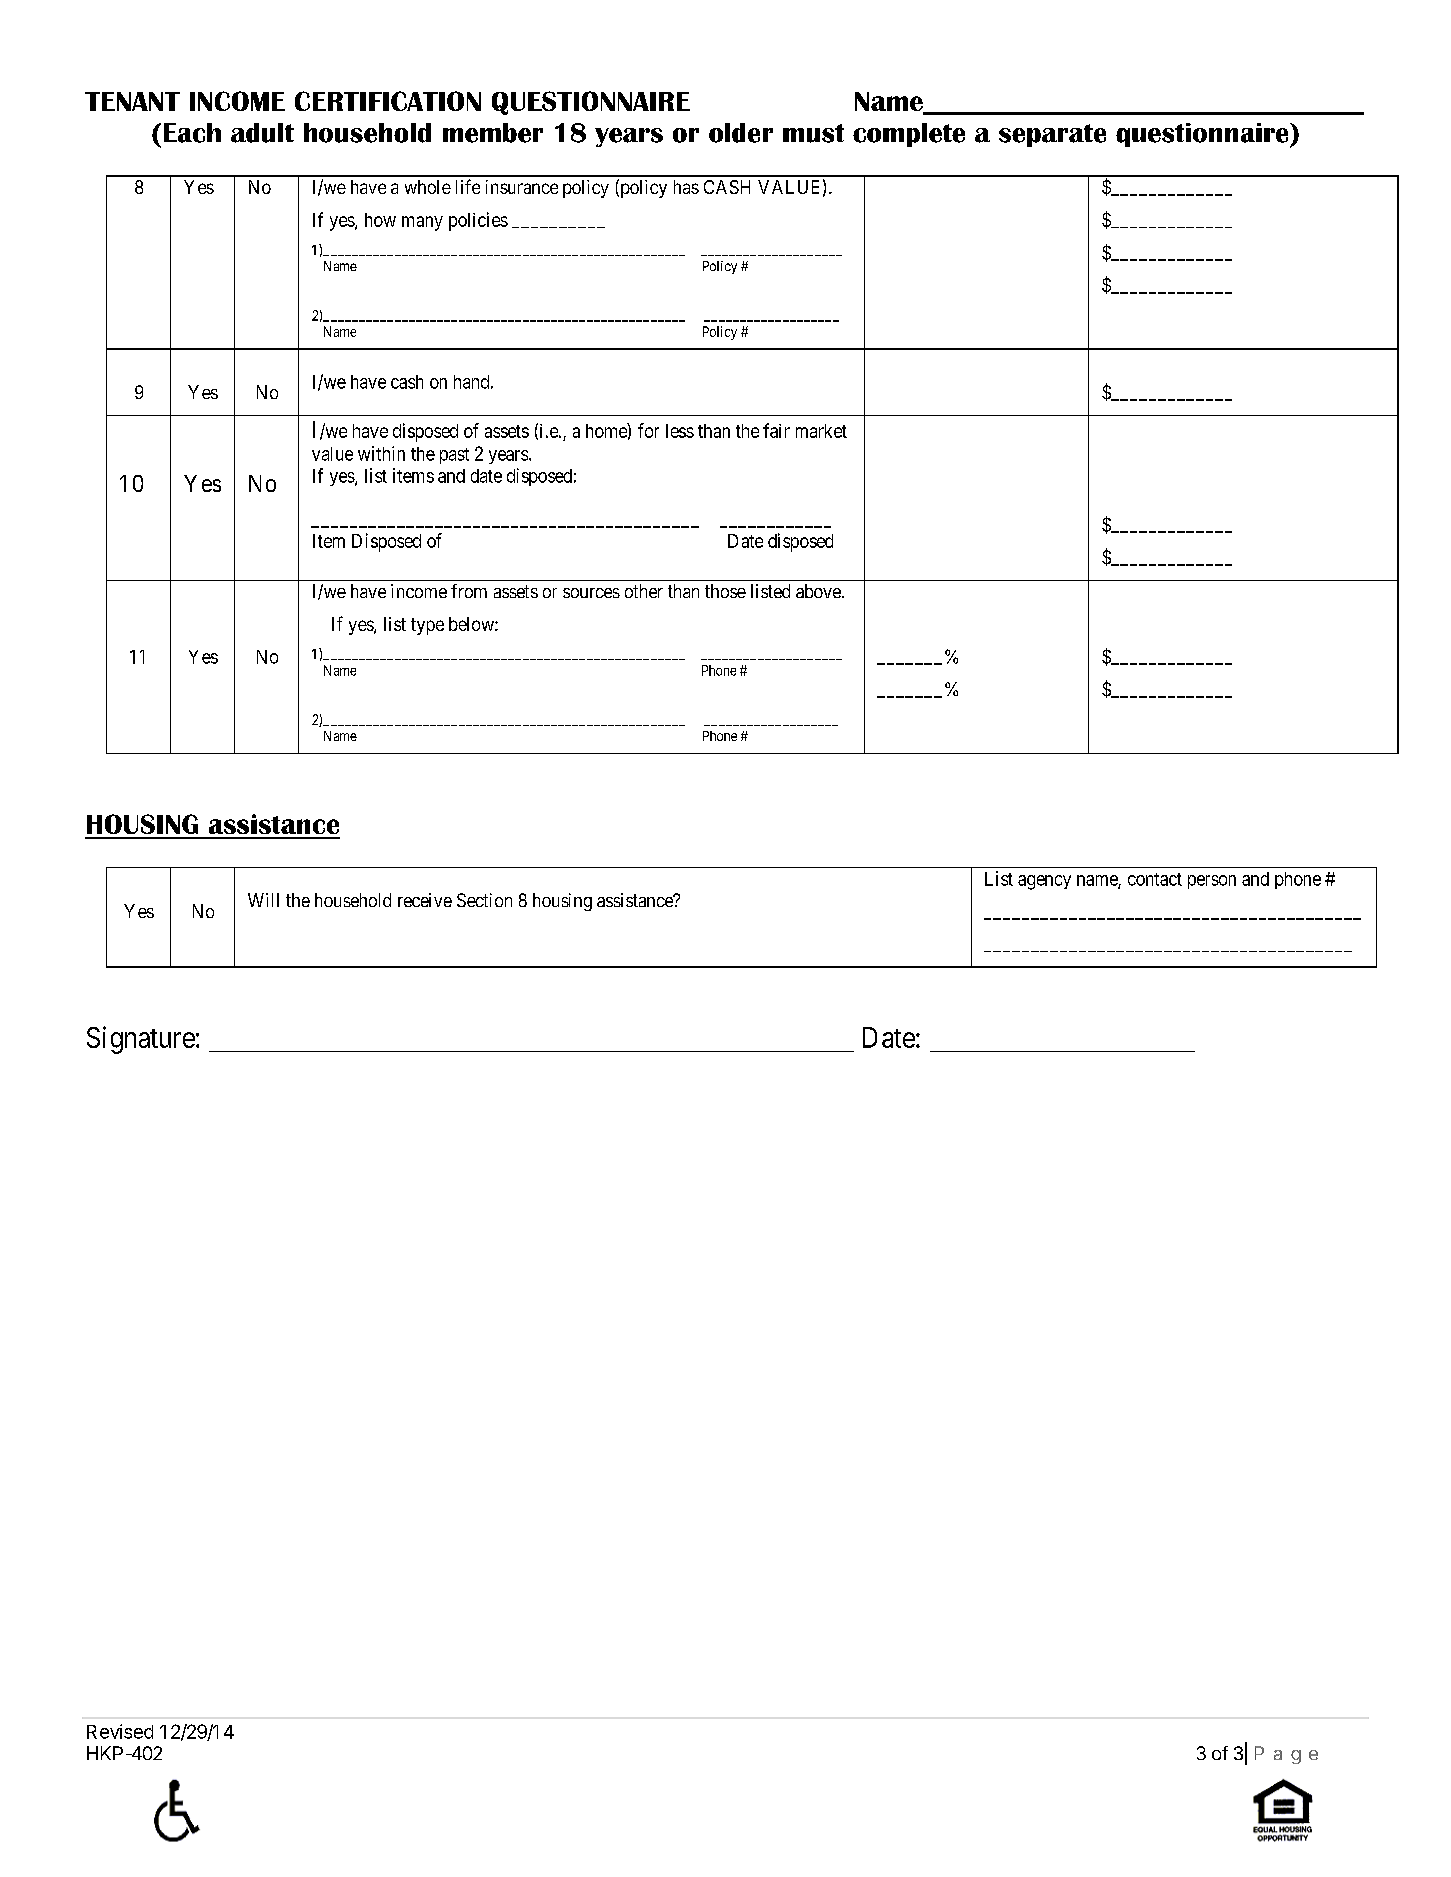 The height and width of the document is (1877, 1451). Describe the element at coordinates (484, 900) in the document. I see `Section` at that location.
